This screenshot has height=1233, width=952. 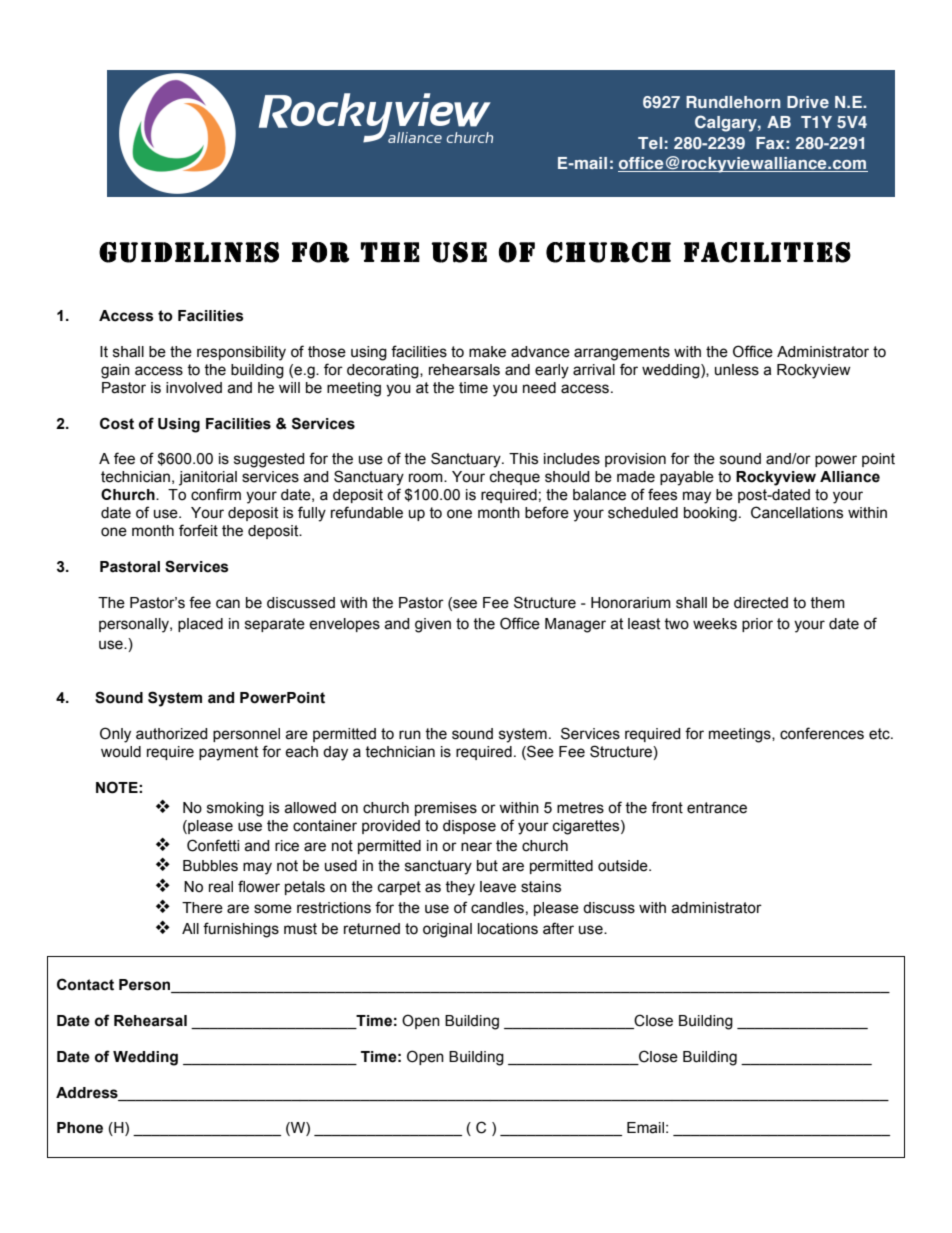 I want to click on directed, so click(x=761, y=603).
